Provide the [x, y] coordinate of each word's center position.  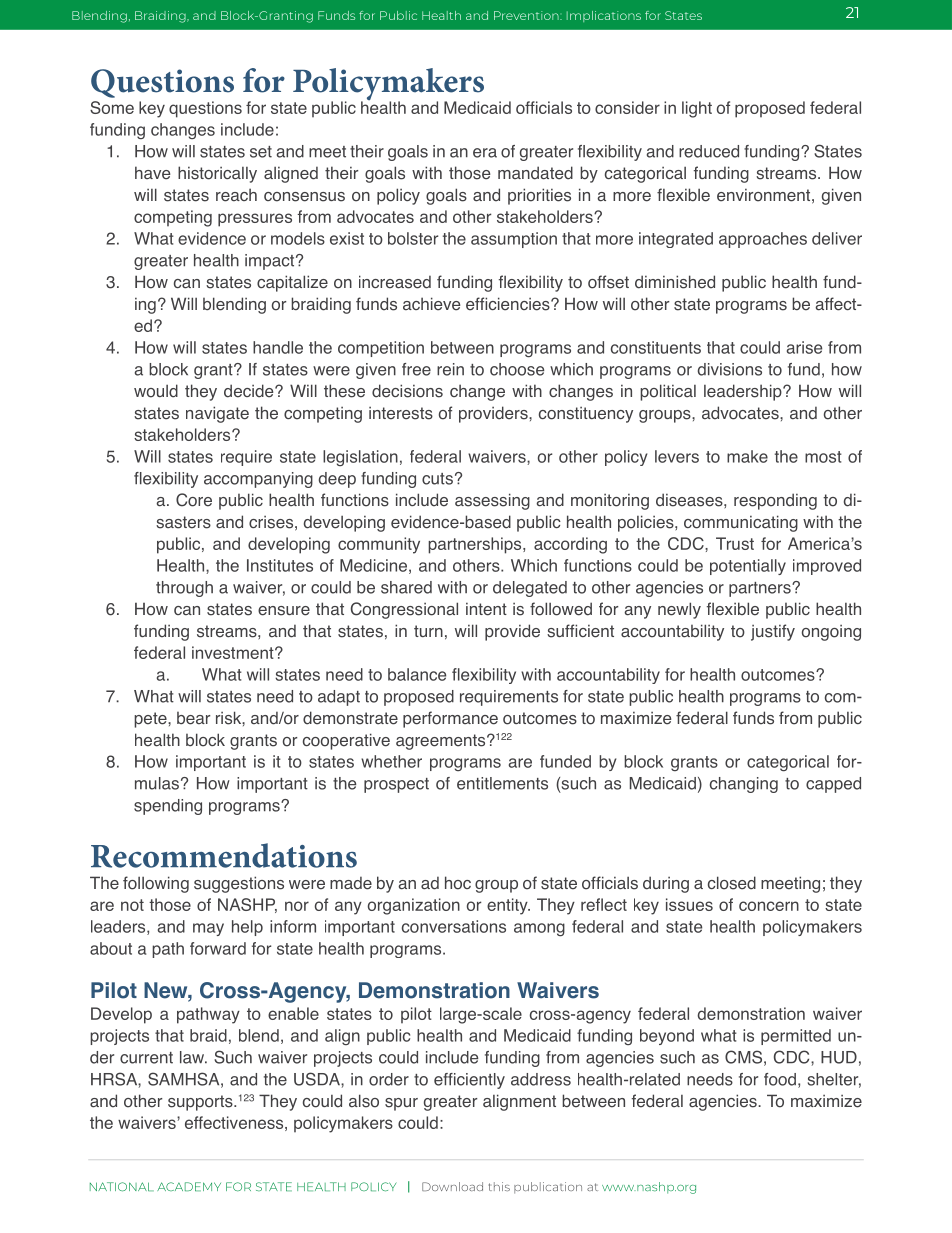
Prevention [527, 15]
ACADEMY [189, 1186]
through [184, 589]
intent [486, 609]
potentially [748, 567]
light [697, 109]
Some [112, 107]
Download [452, 1186]
